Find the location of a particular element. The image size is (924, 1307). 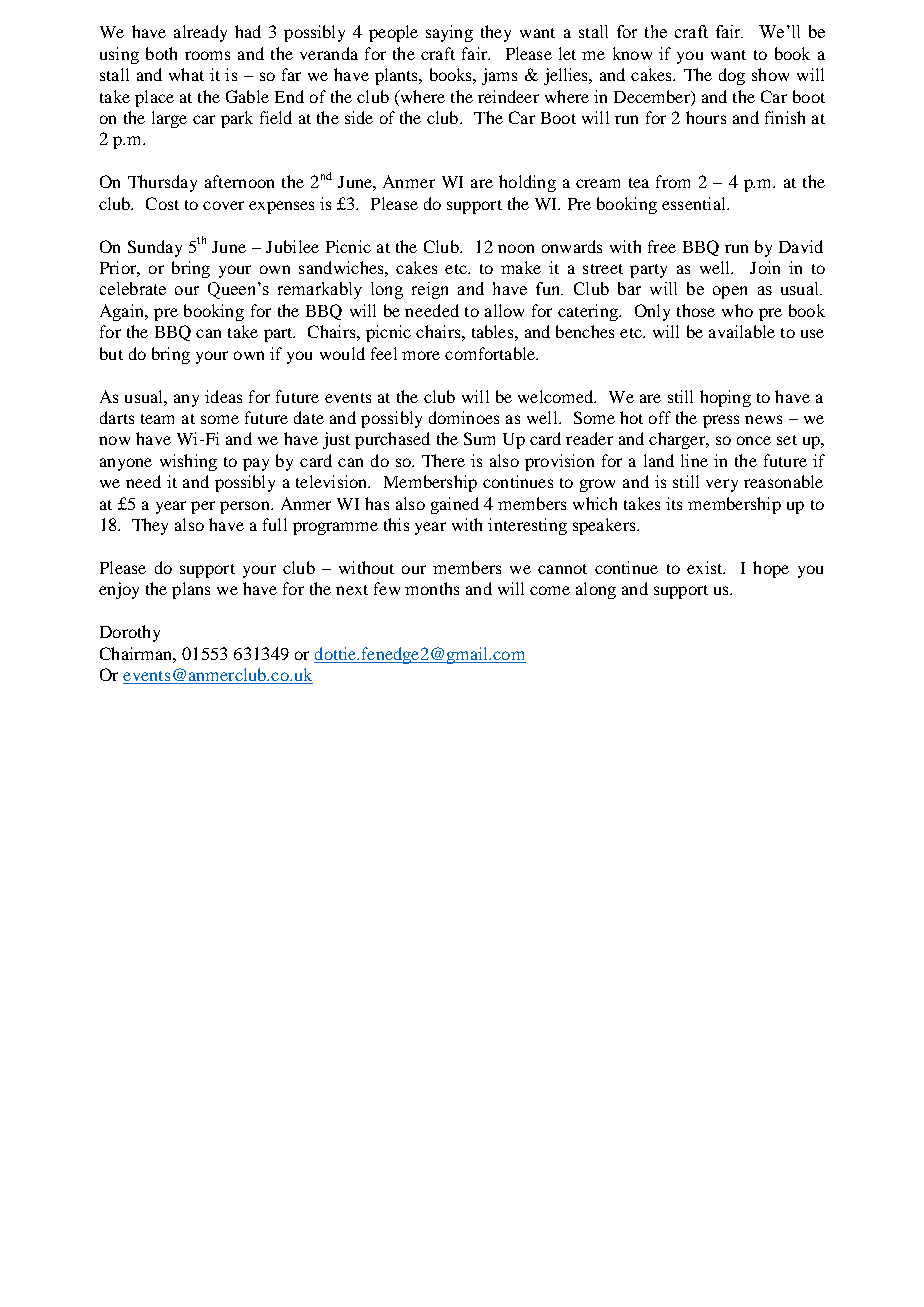

rooms is located at coordinates (207, 55).
